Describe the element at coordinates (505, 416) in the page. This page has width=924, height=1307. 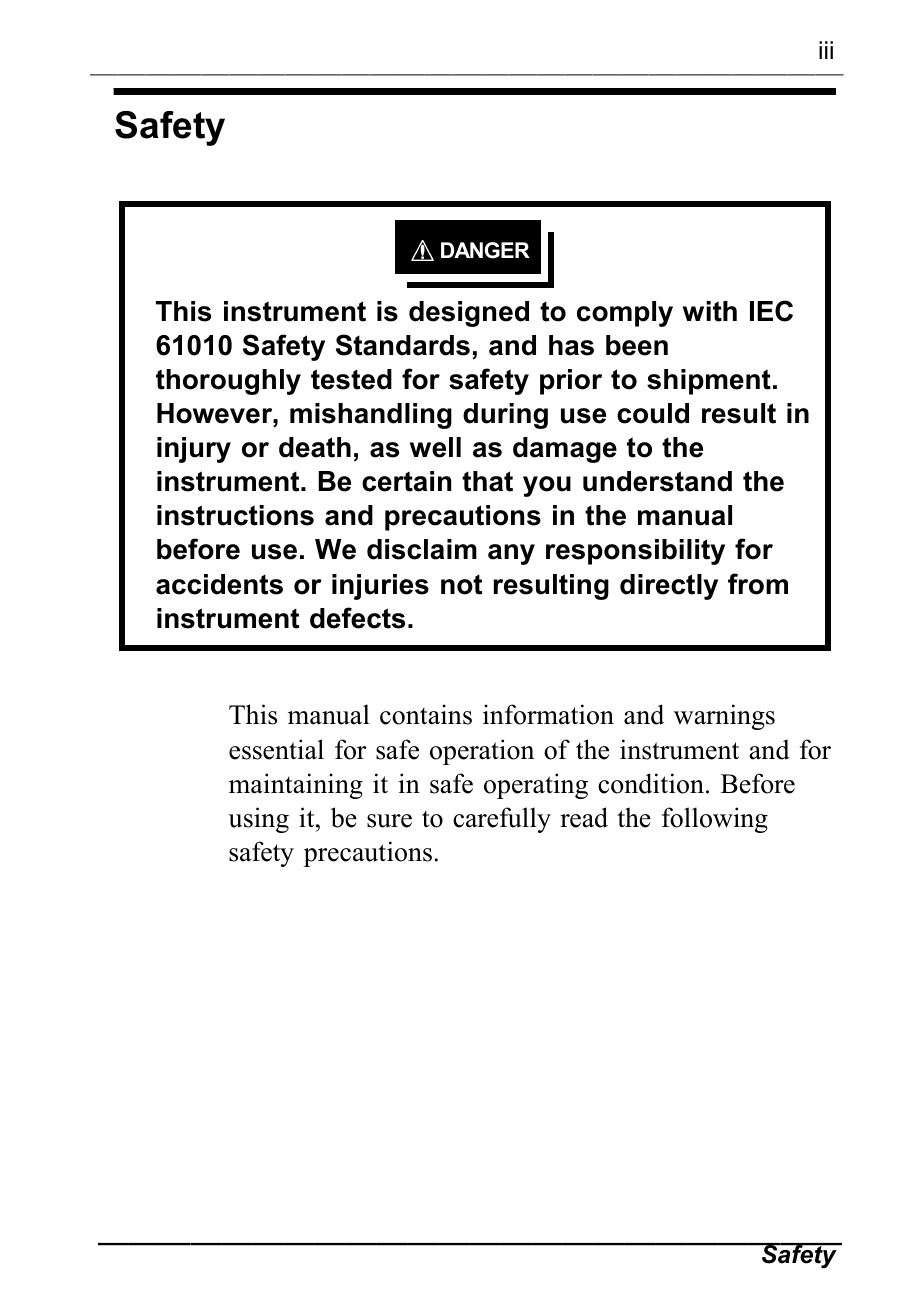
I see `during` at that location.
